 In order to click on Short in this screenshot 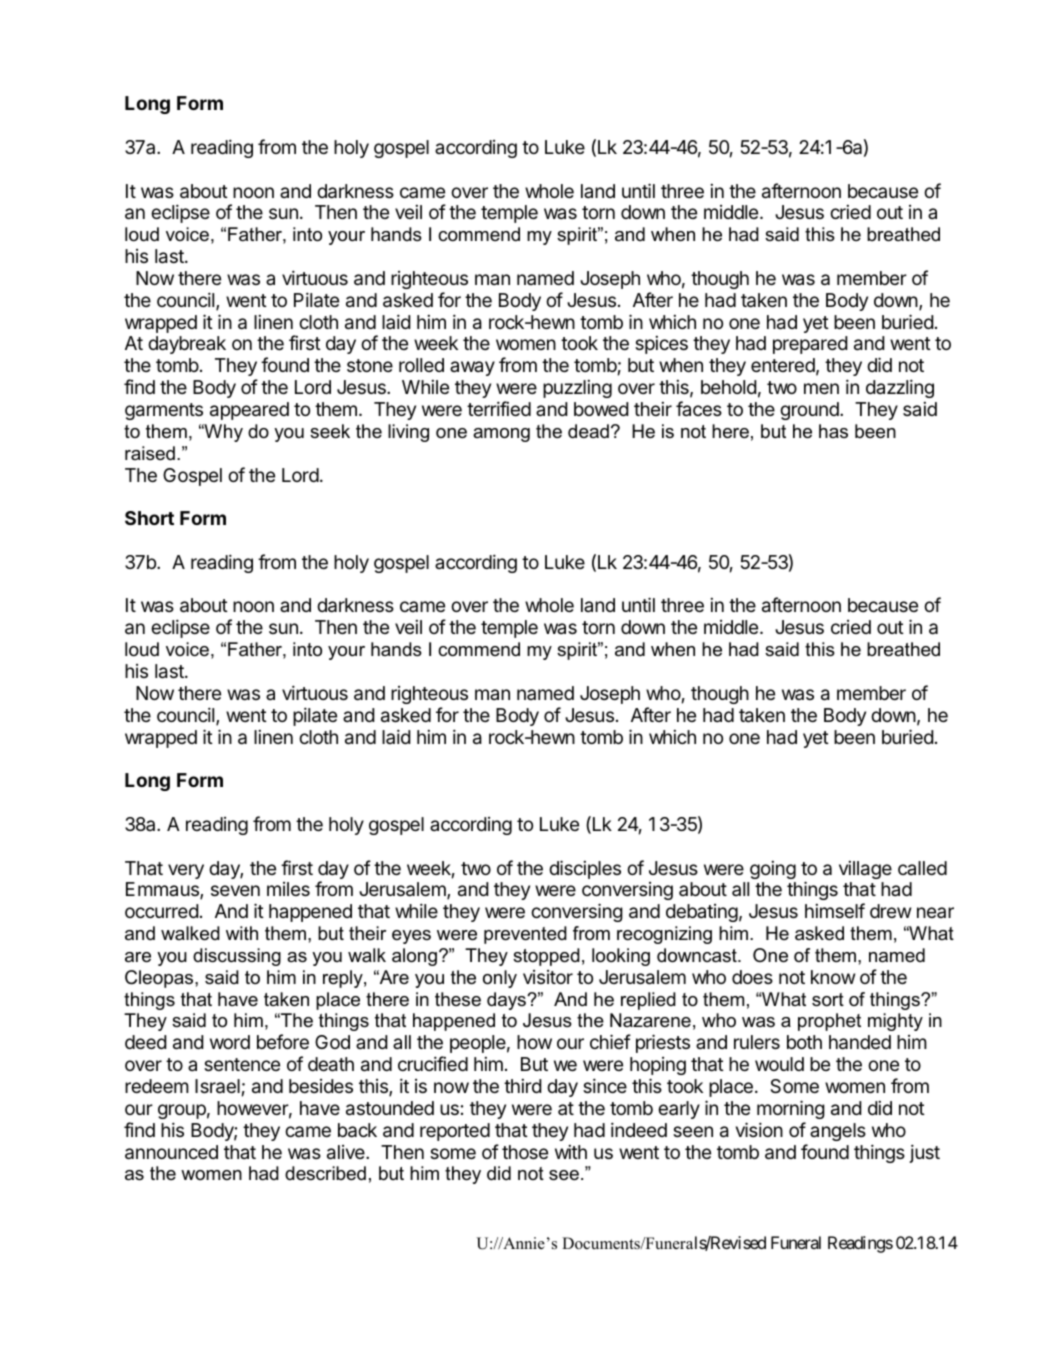, I will do `click(149, 518)`.
